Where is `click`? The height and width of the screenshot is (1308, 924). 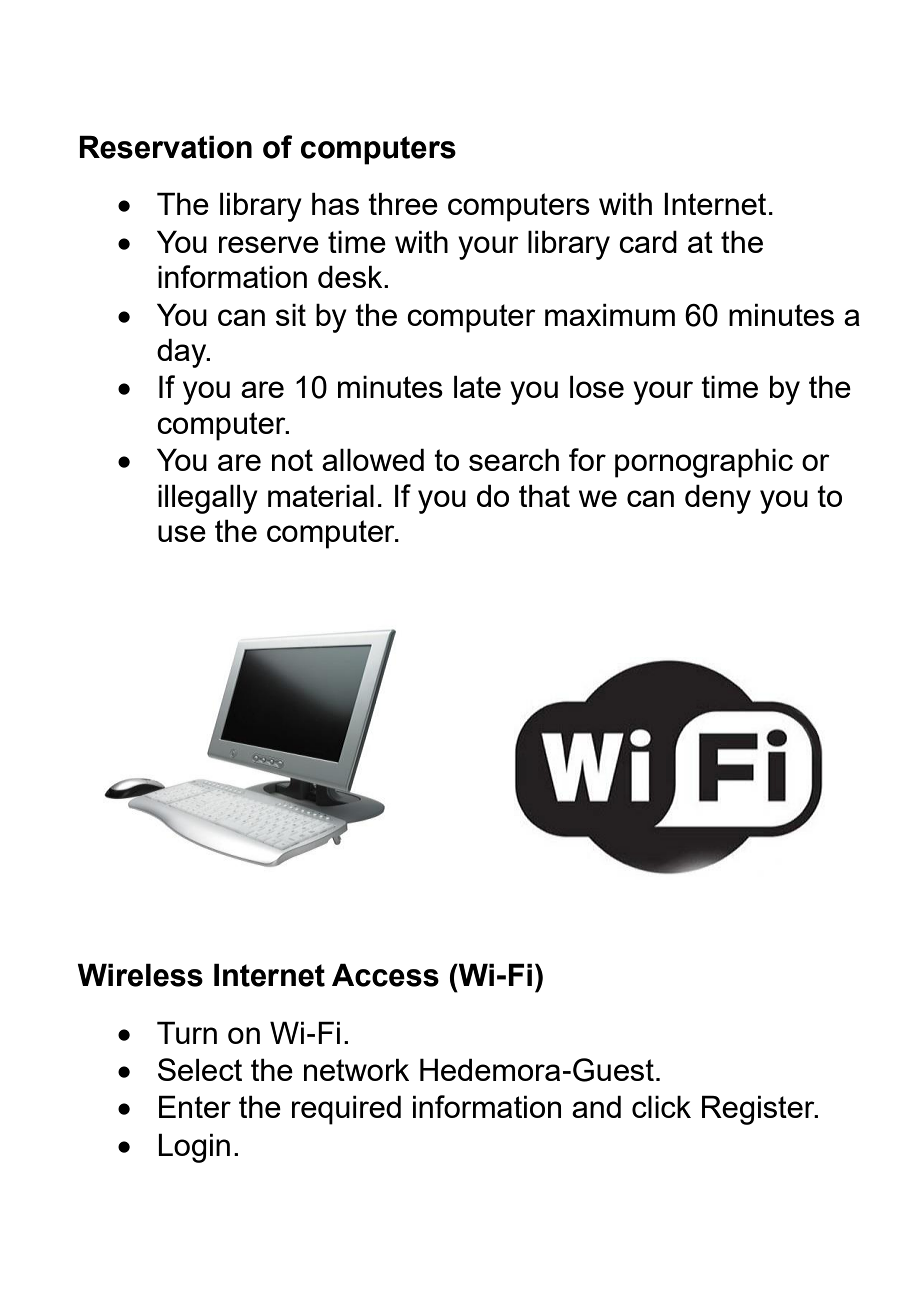
click is located at coordinates (661, 1106).
